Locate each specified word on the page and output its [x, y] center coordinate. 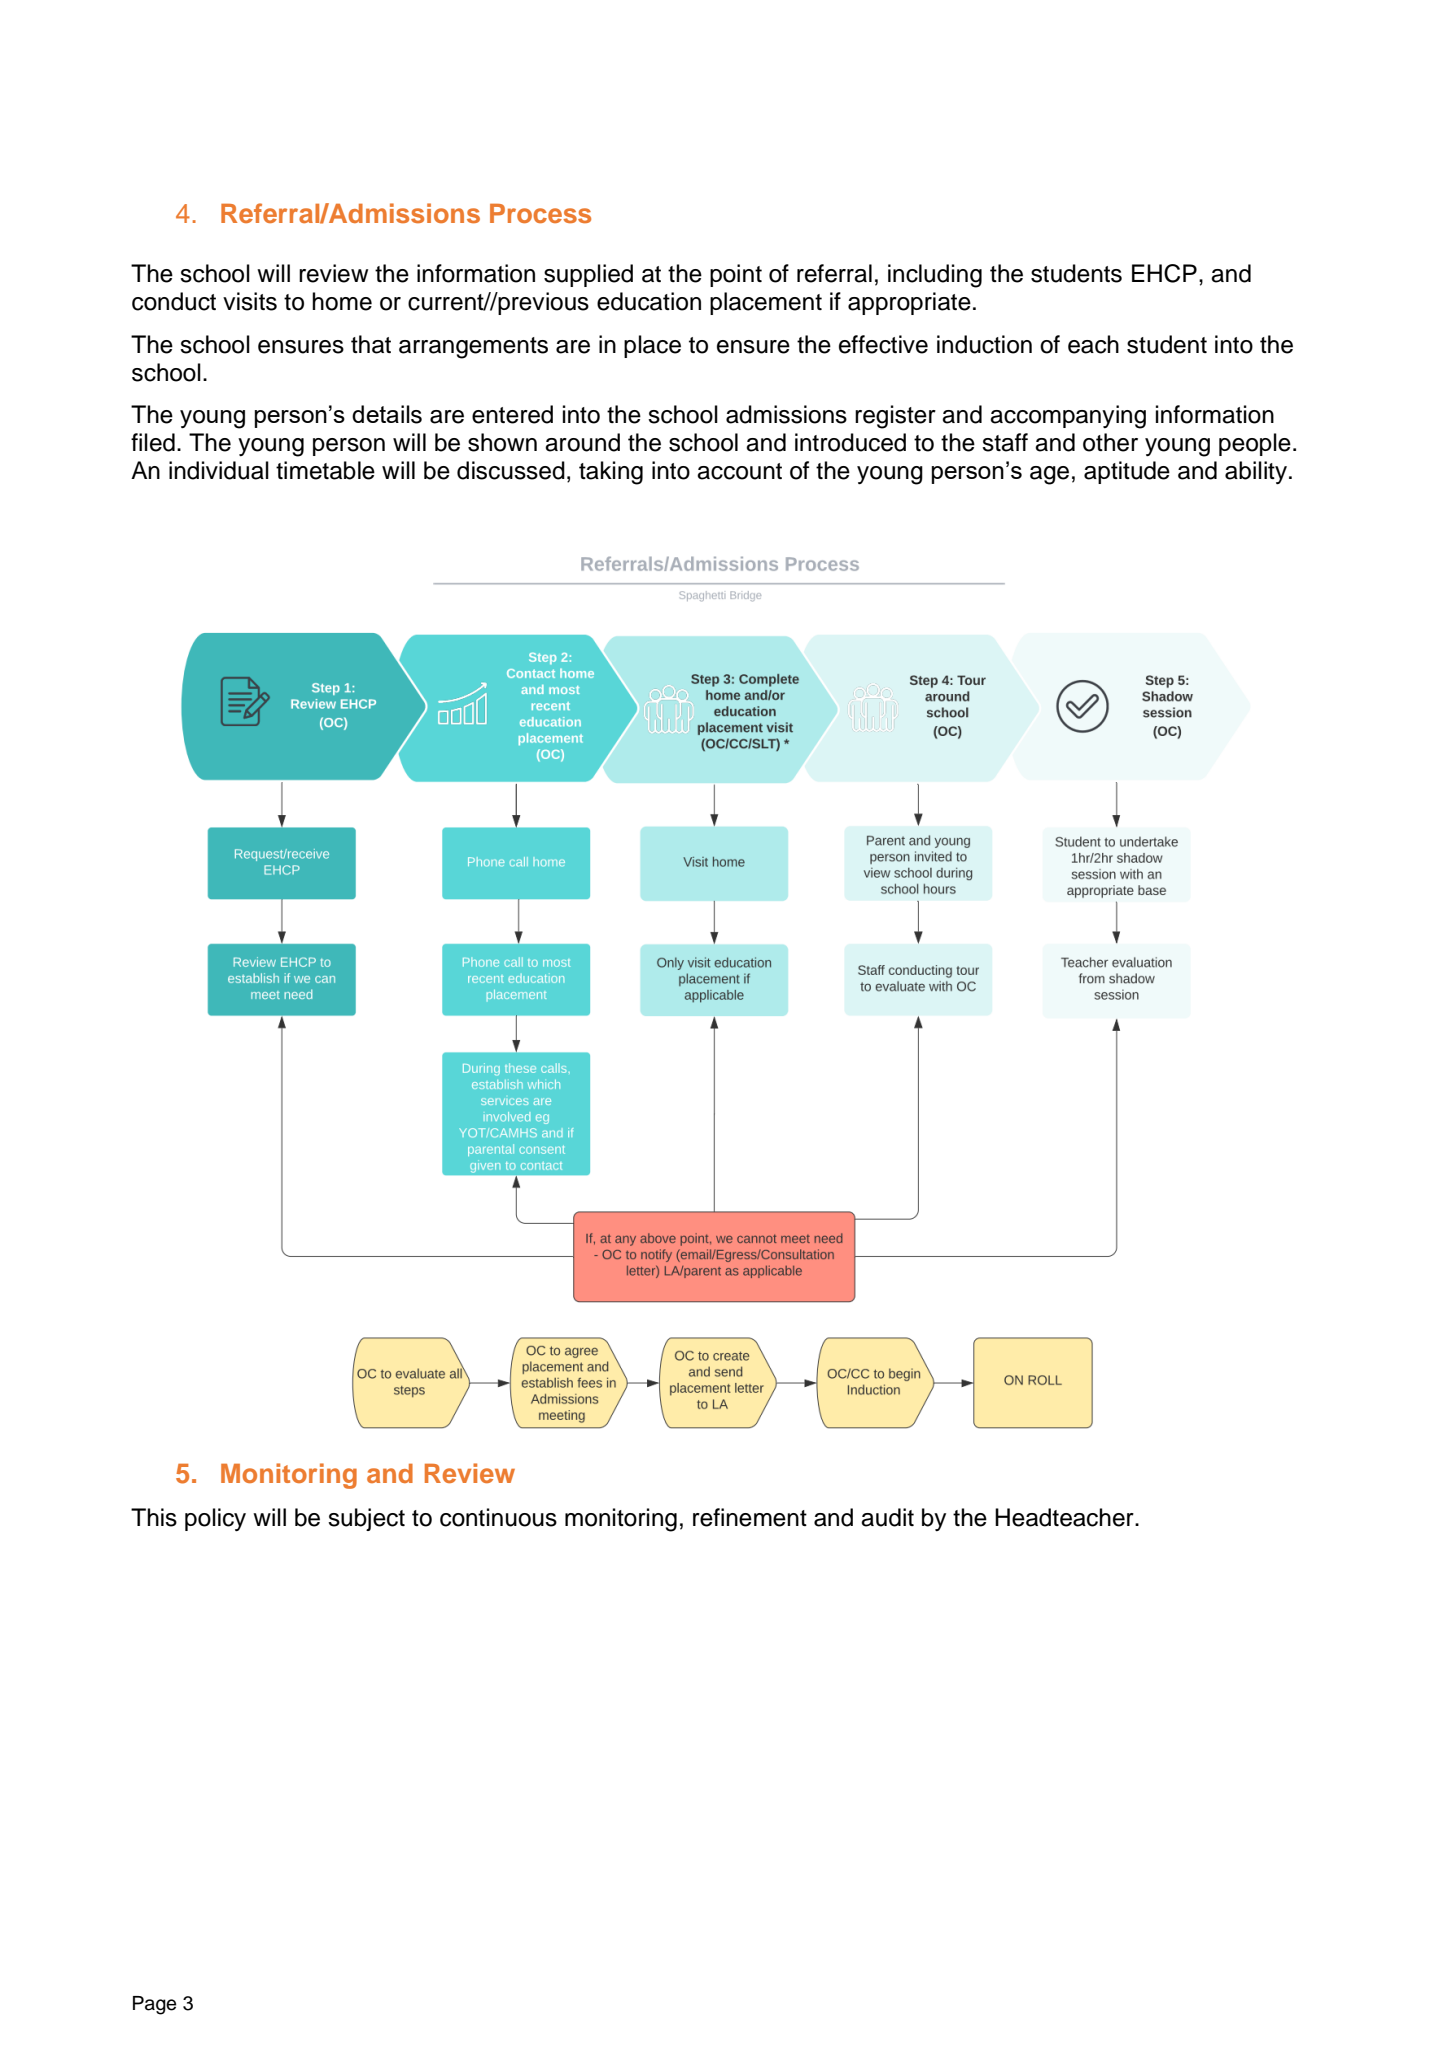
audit [887, 1517]
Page [154, 2005]
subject [366, 1519]
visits [250, 301]
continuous [498, 1517]
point [736, 275]
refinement [750, 1517]
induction [984, 344]
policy [215, 1519]
